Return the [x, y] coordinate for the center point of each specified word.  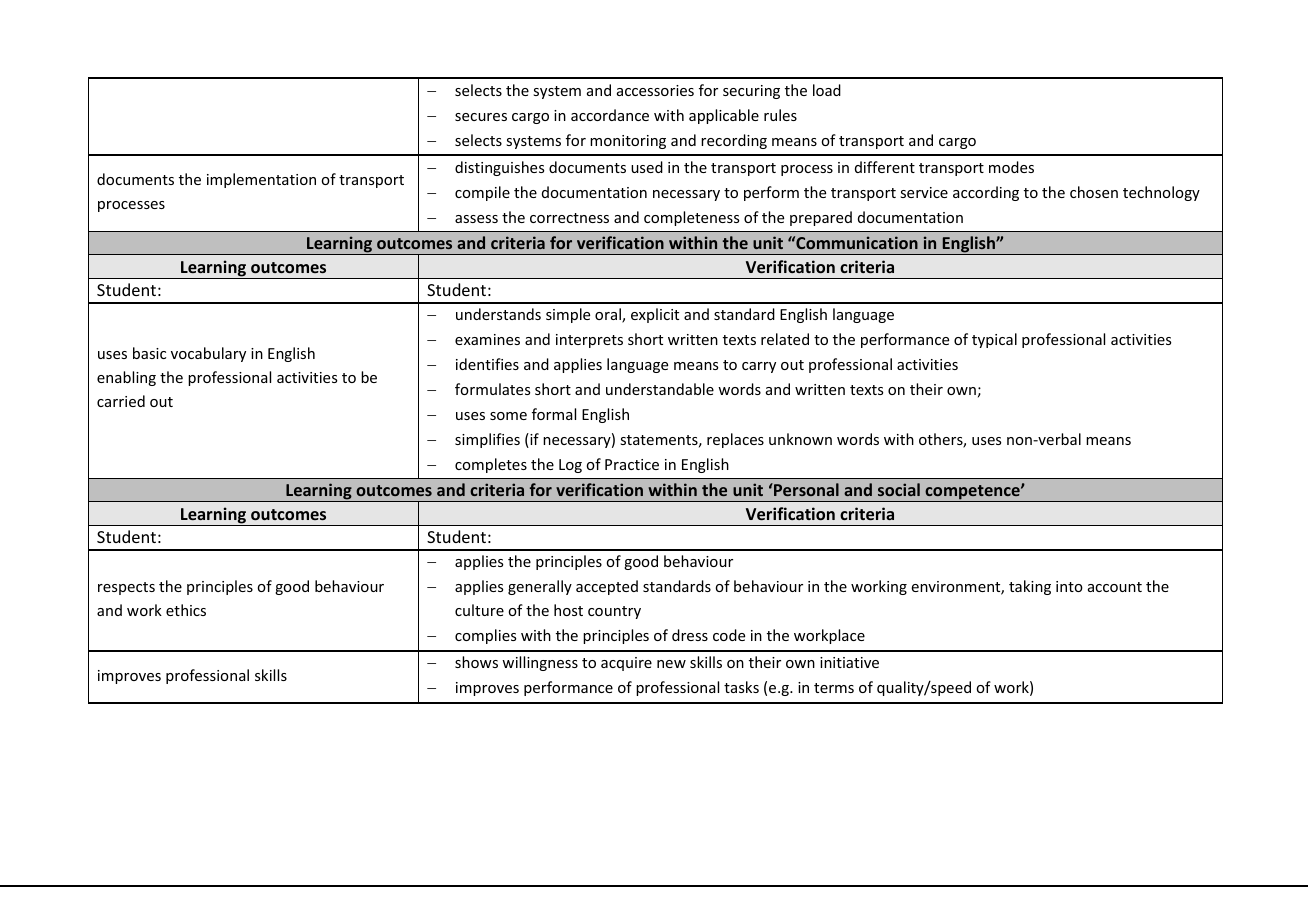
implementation [261, 180]
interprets [589, 341]
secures [481, 117]
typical [994, 340]
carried [121, 401]
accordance [610, 115]
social [899, 489]
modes [1011, 167]
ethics [186, 610]
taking [1030, 587]
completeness [691, 218]
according [986, 193]
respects [126, 588]
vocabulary [208, 354]
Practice [632, 464]
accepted [607, 587]
